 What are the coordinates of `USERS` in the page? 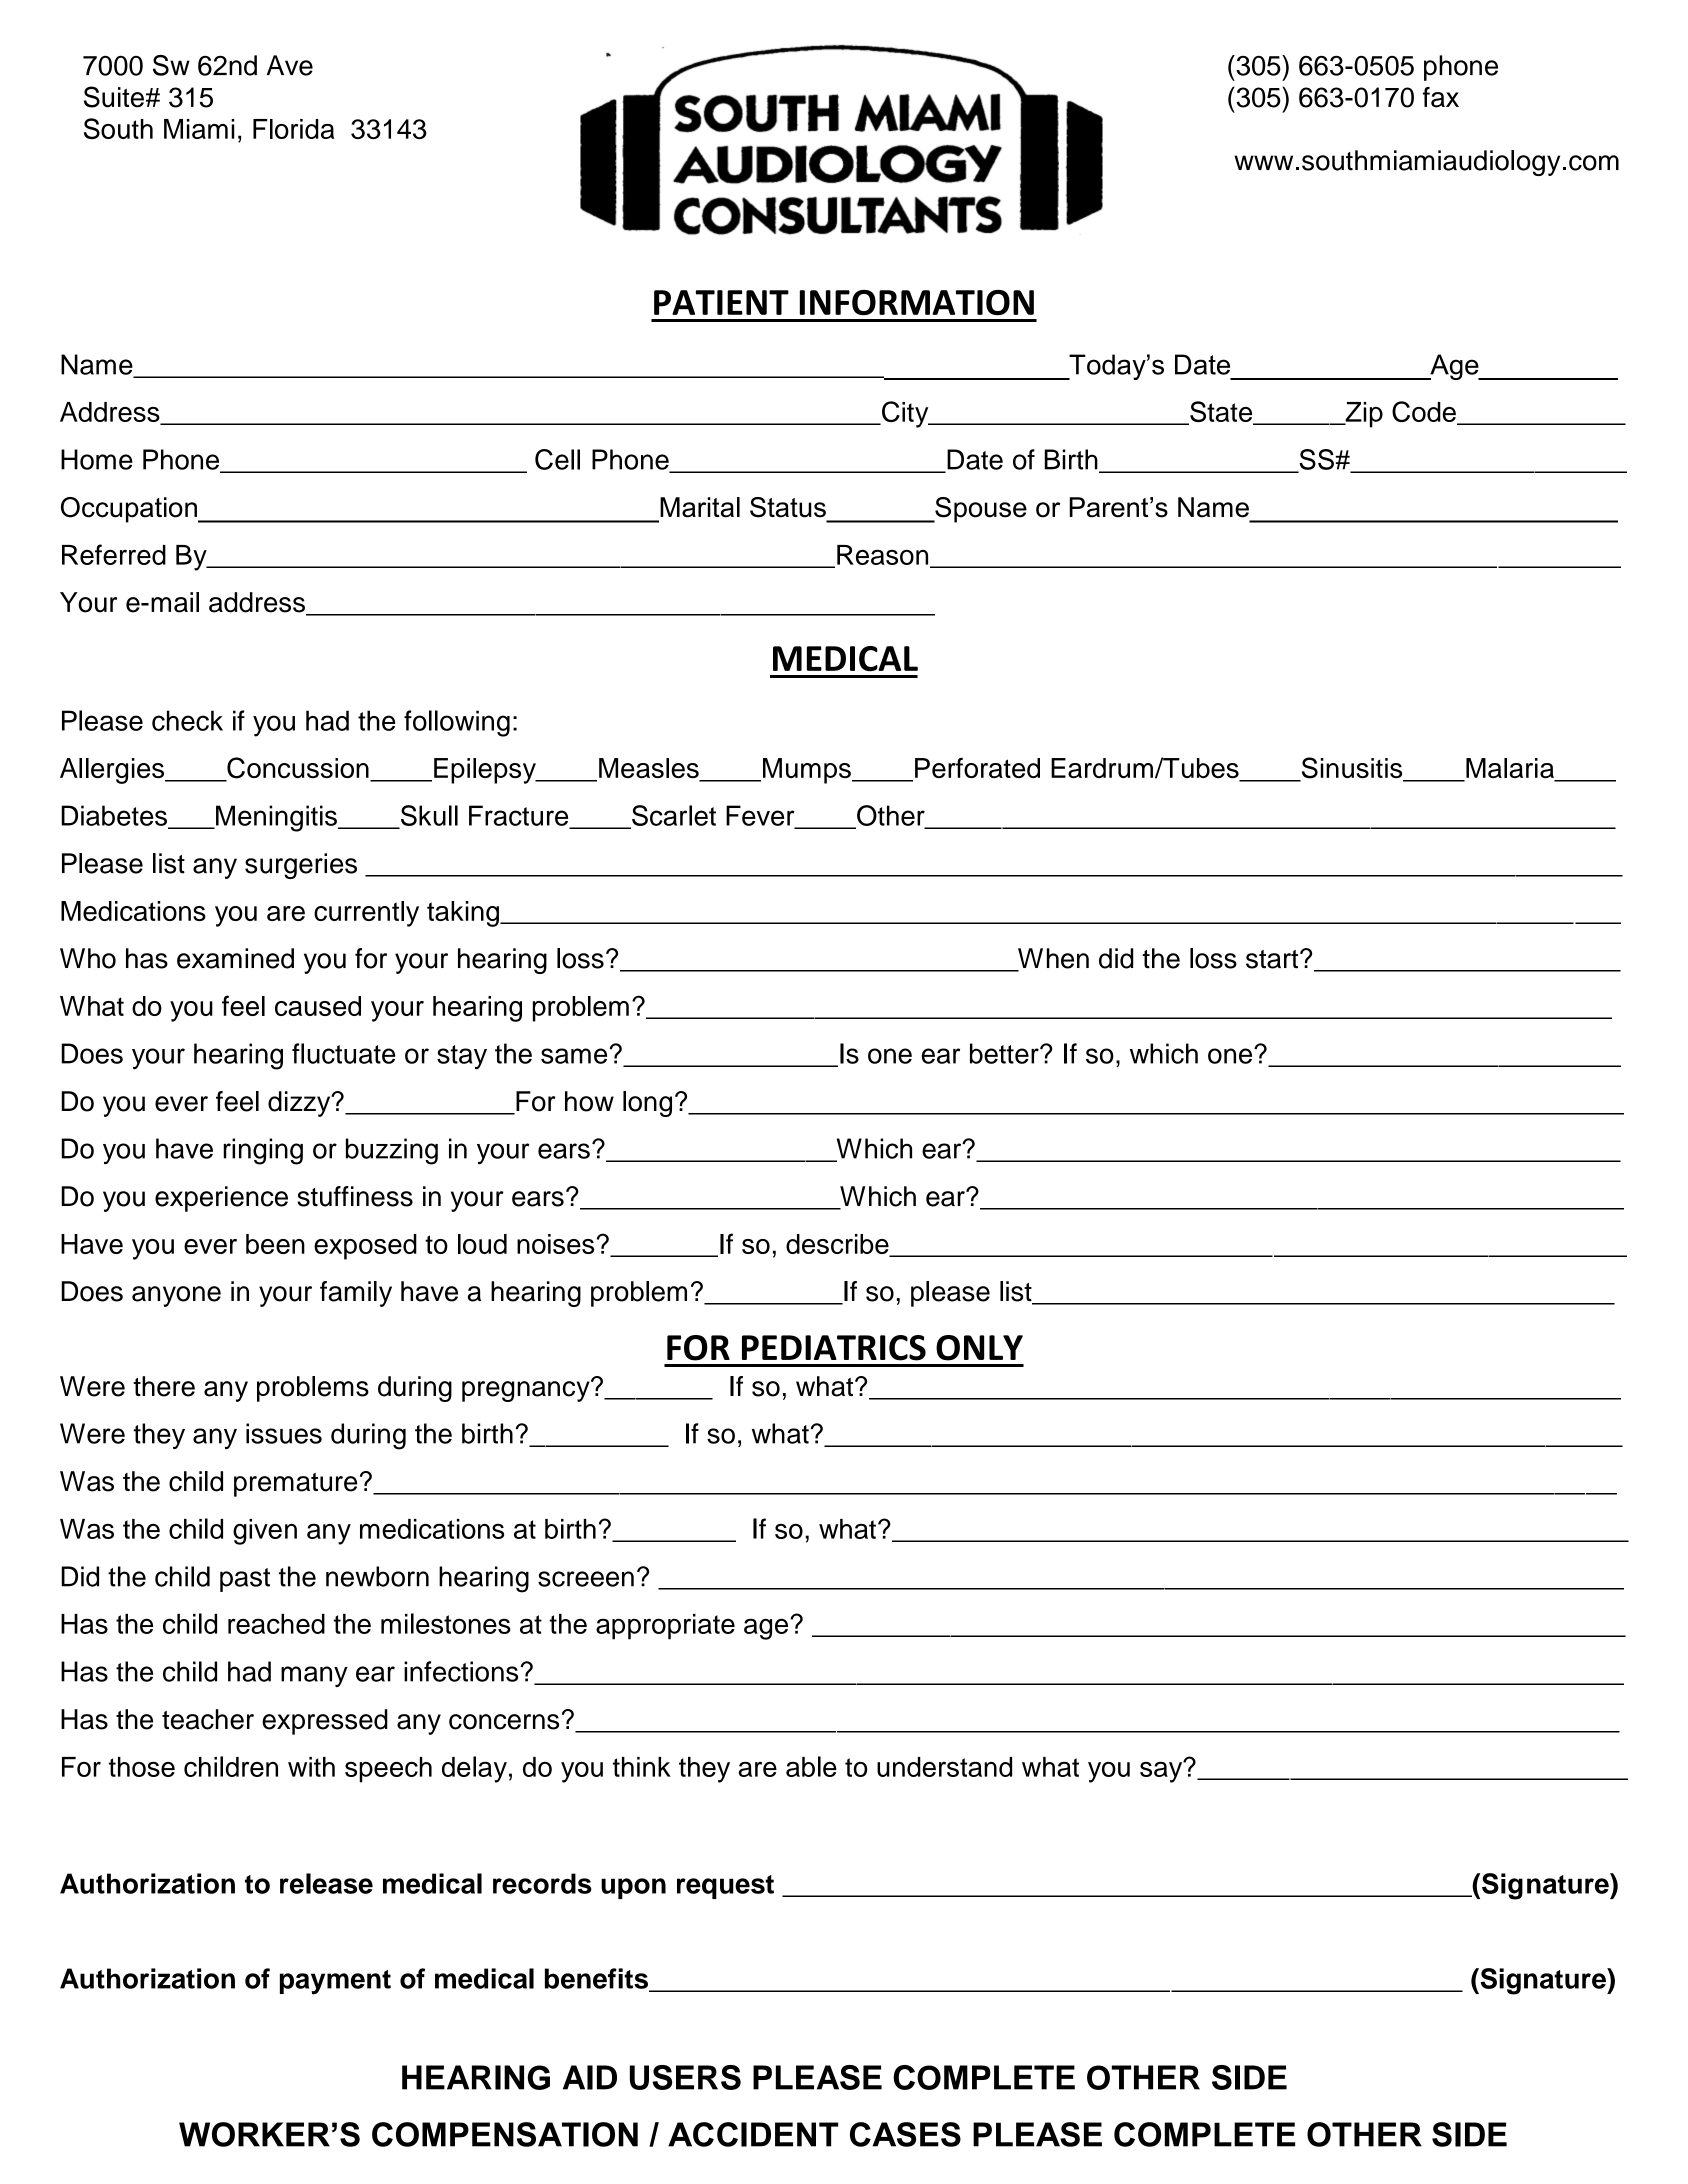 It's located at (685, 2077).
